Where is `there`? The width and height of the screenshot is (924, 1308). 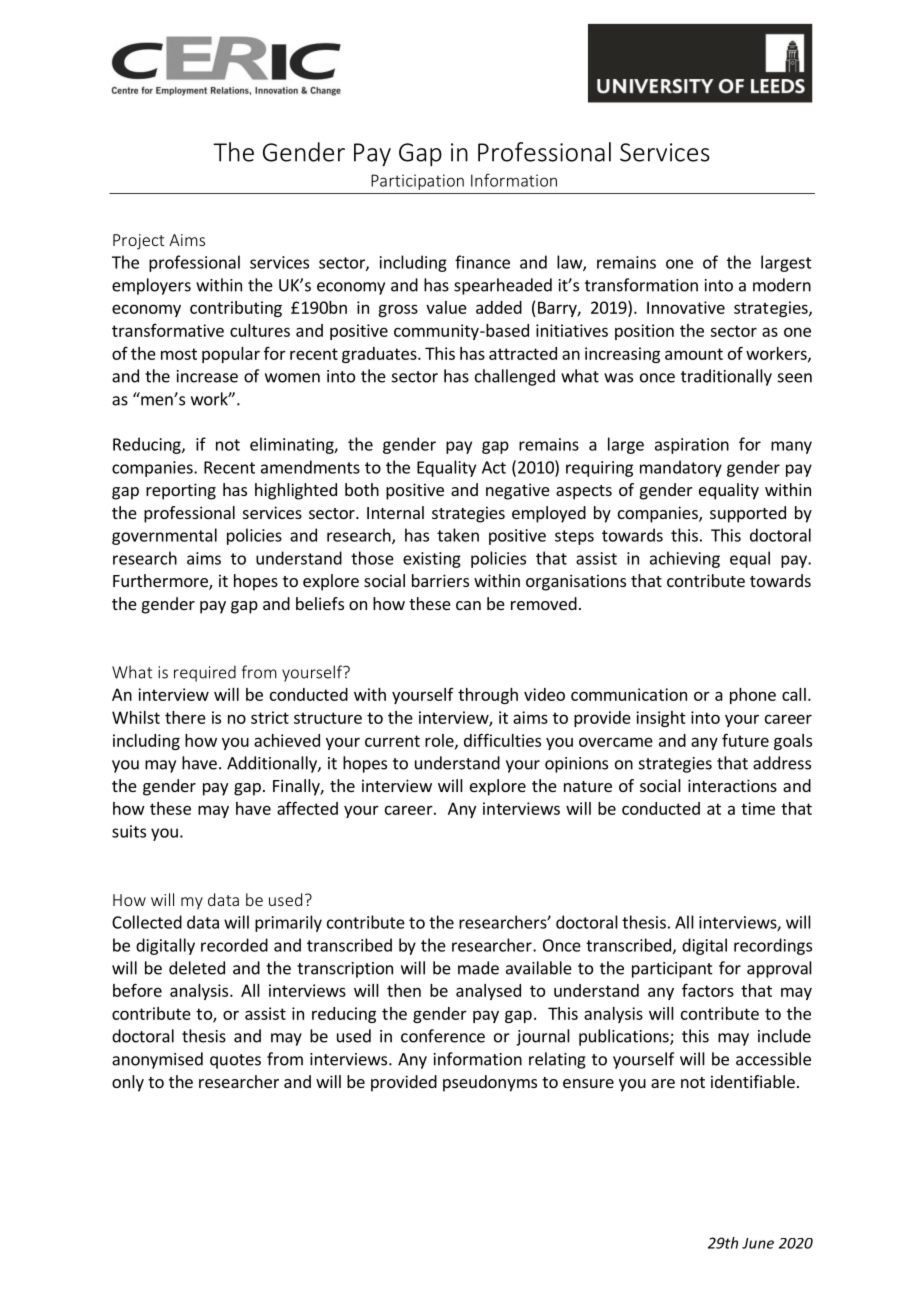 there is located at coordinates (185, 717).
